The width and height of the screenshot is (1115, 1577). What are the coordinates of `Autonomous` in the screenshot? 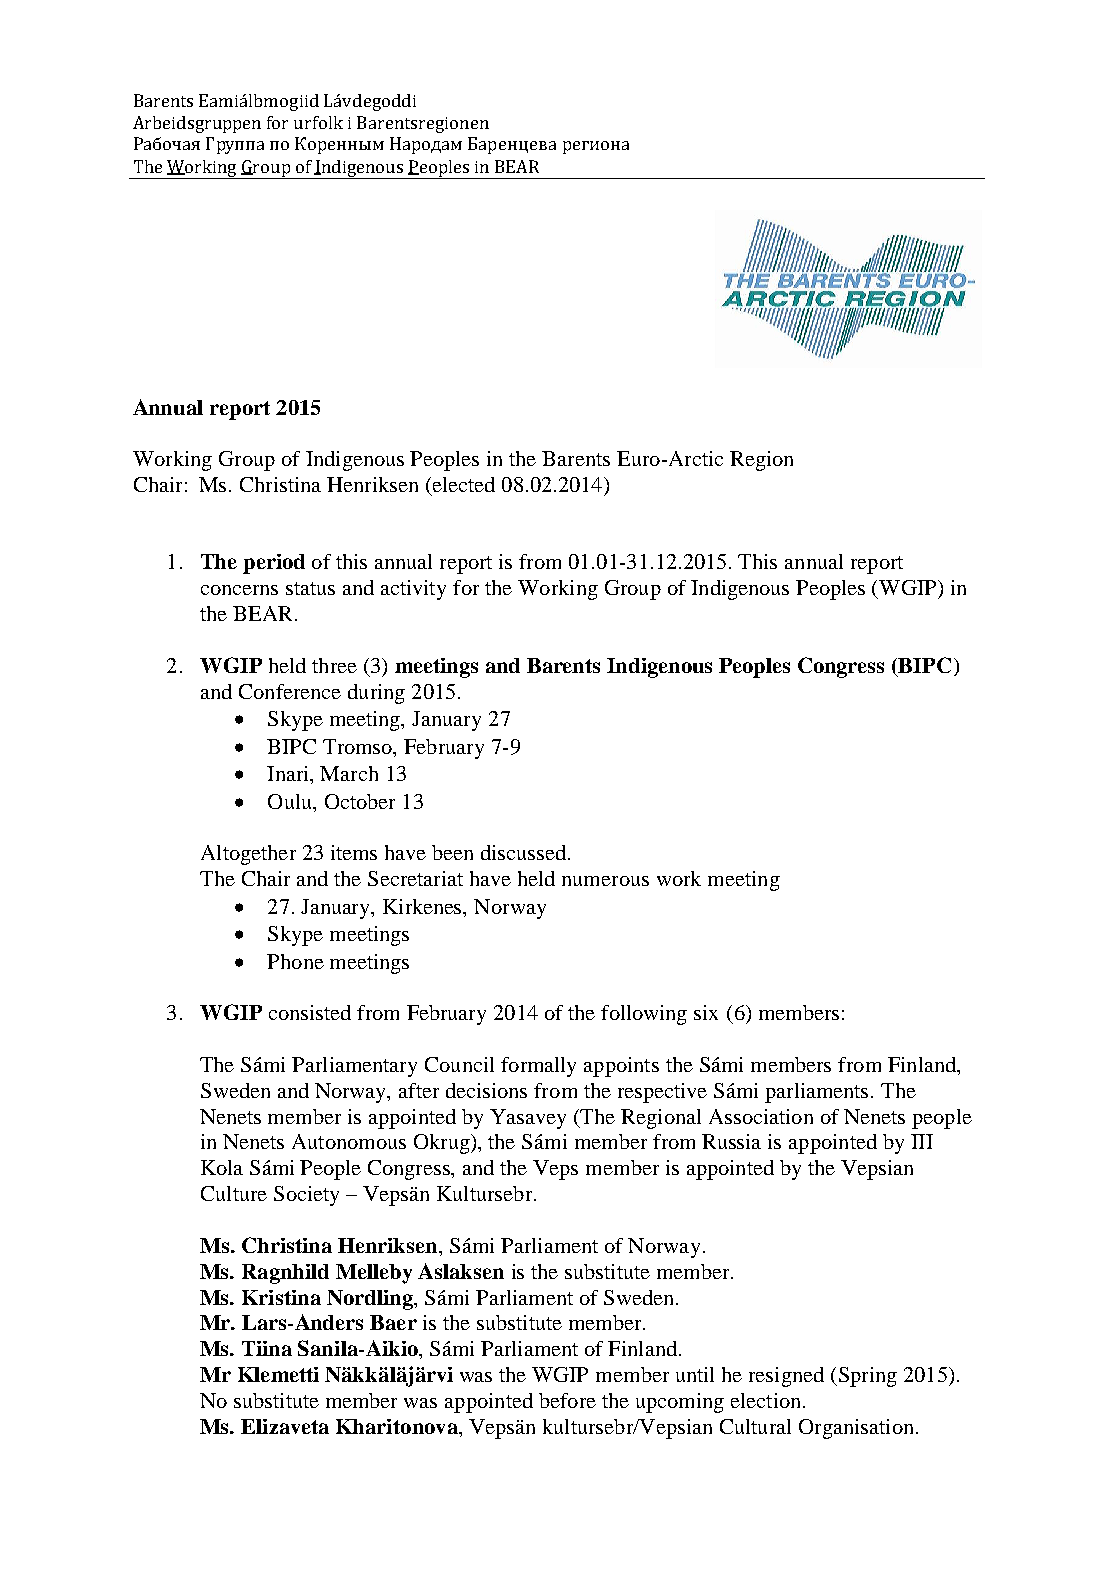 It's located at (349, 1141).
